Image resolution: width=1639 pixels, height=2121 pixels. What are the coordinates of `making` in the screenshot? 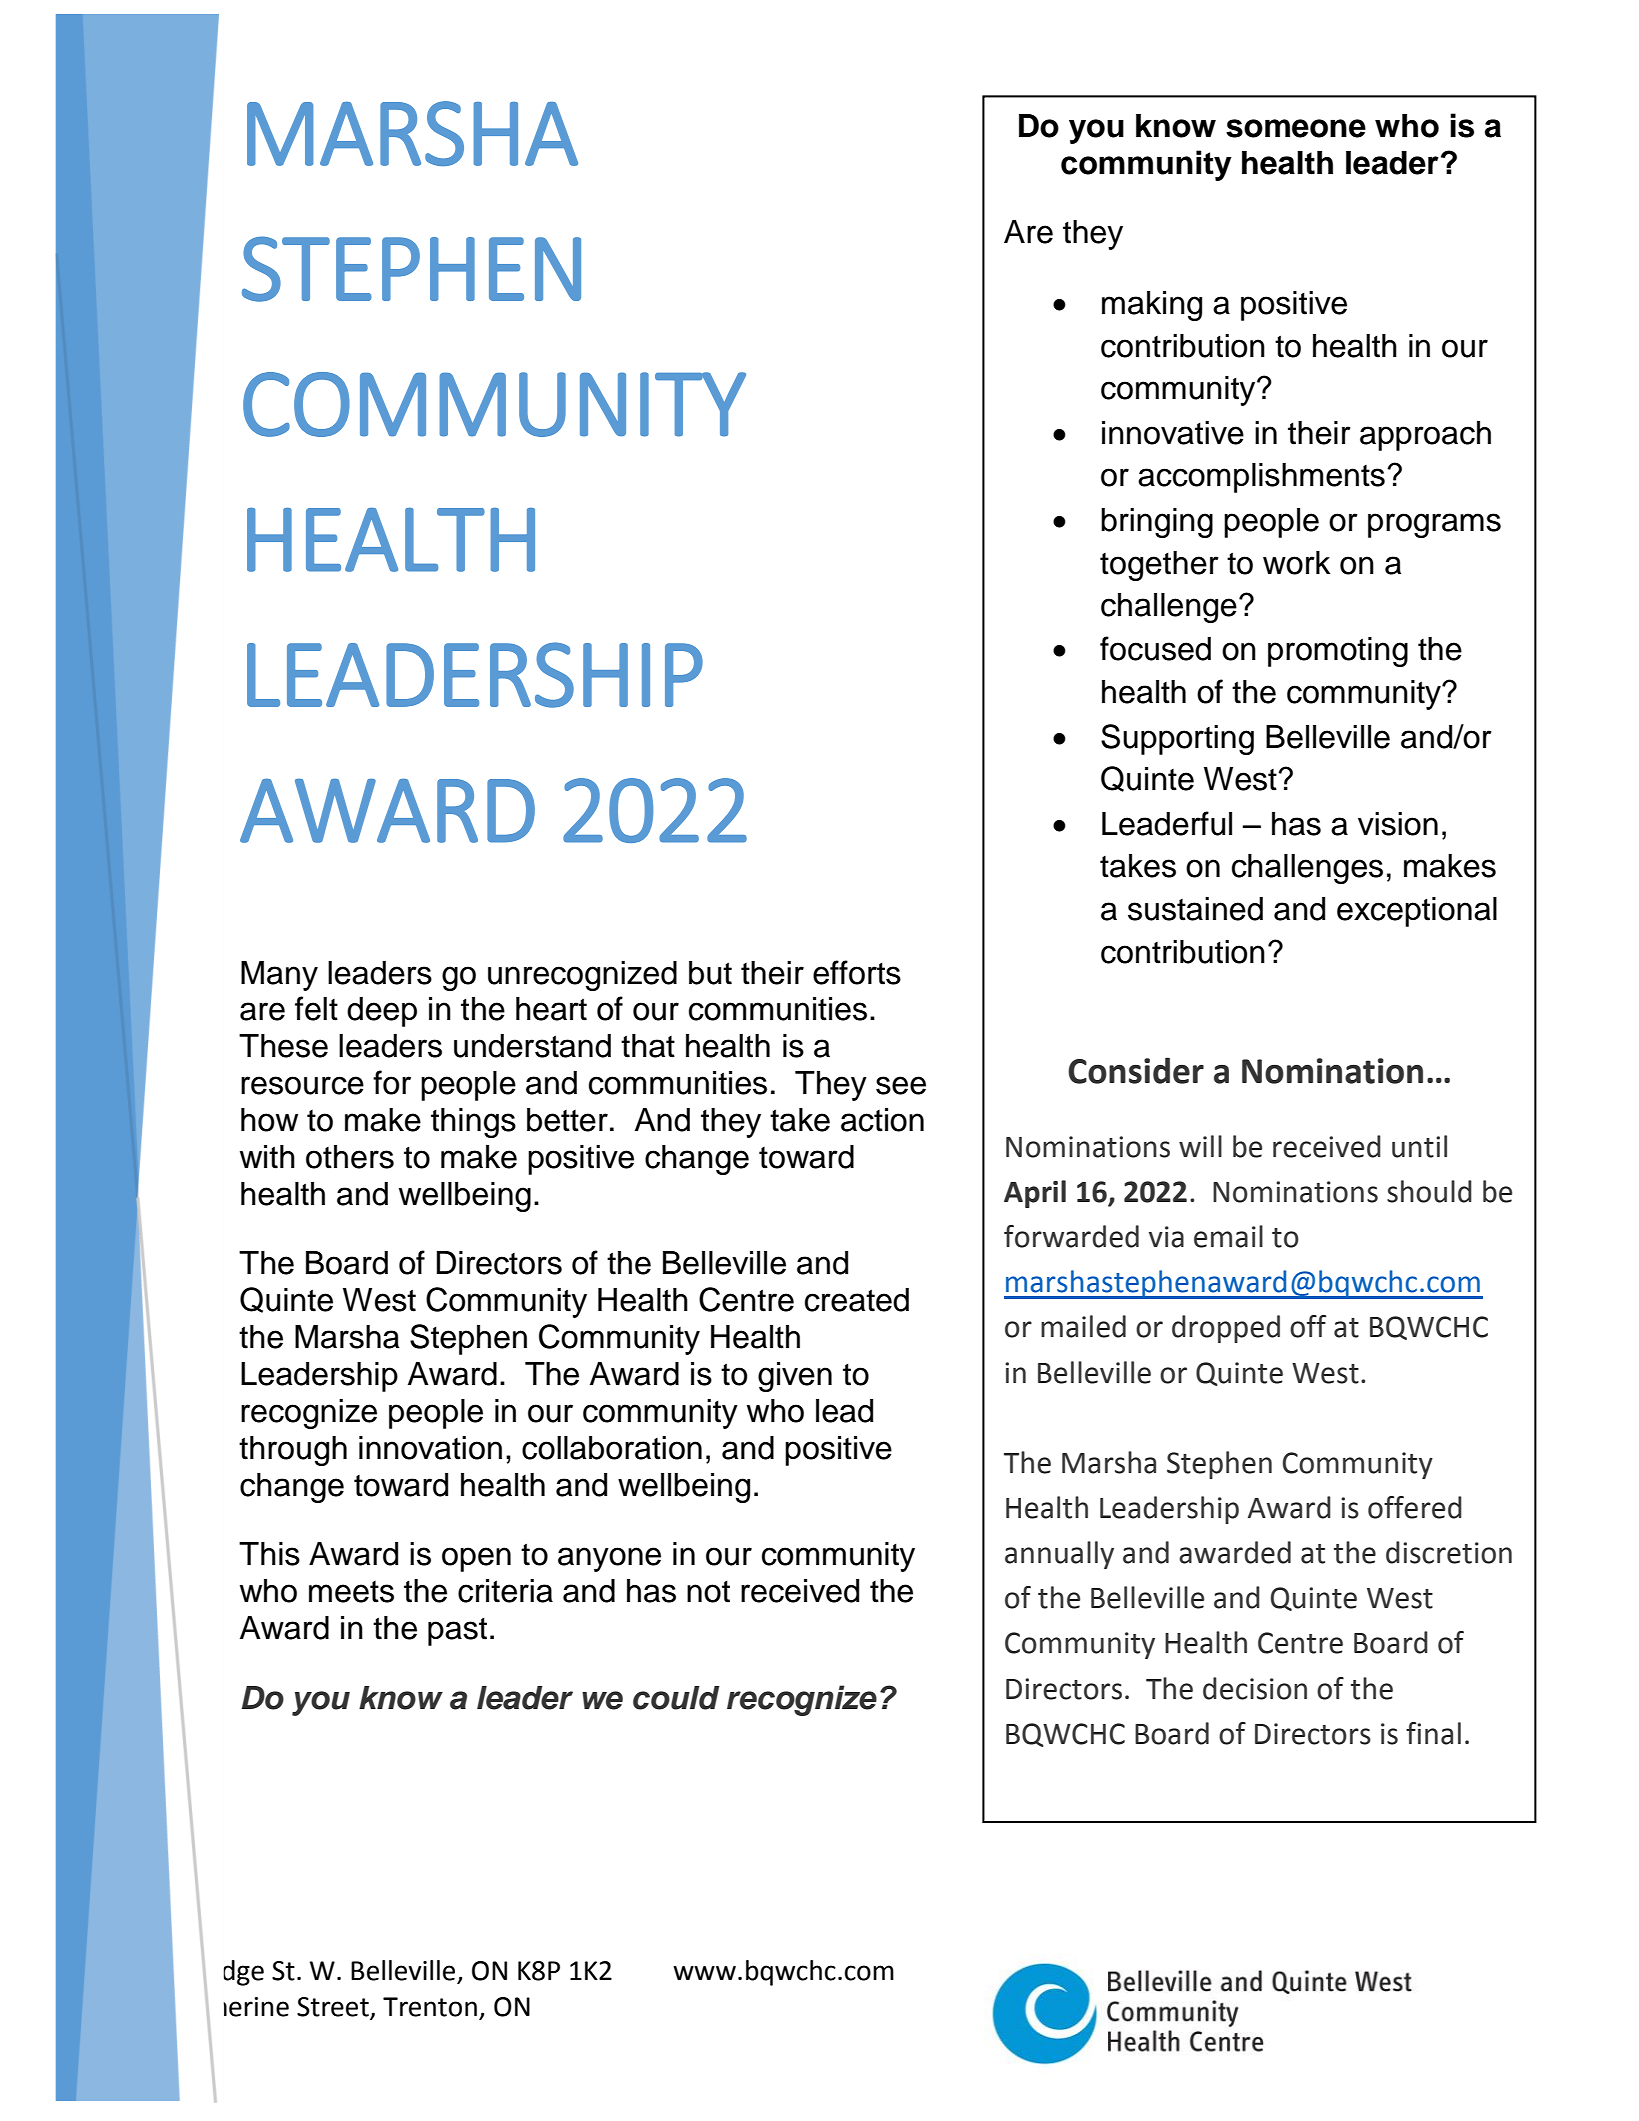 It's located at (1152, 306).
